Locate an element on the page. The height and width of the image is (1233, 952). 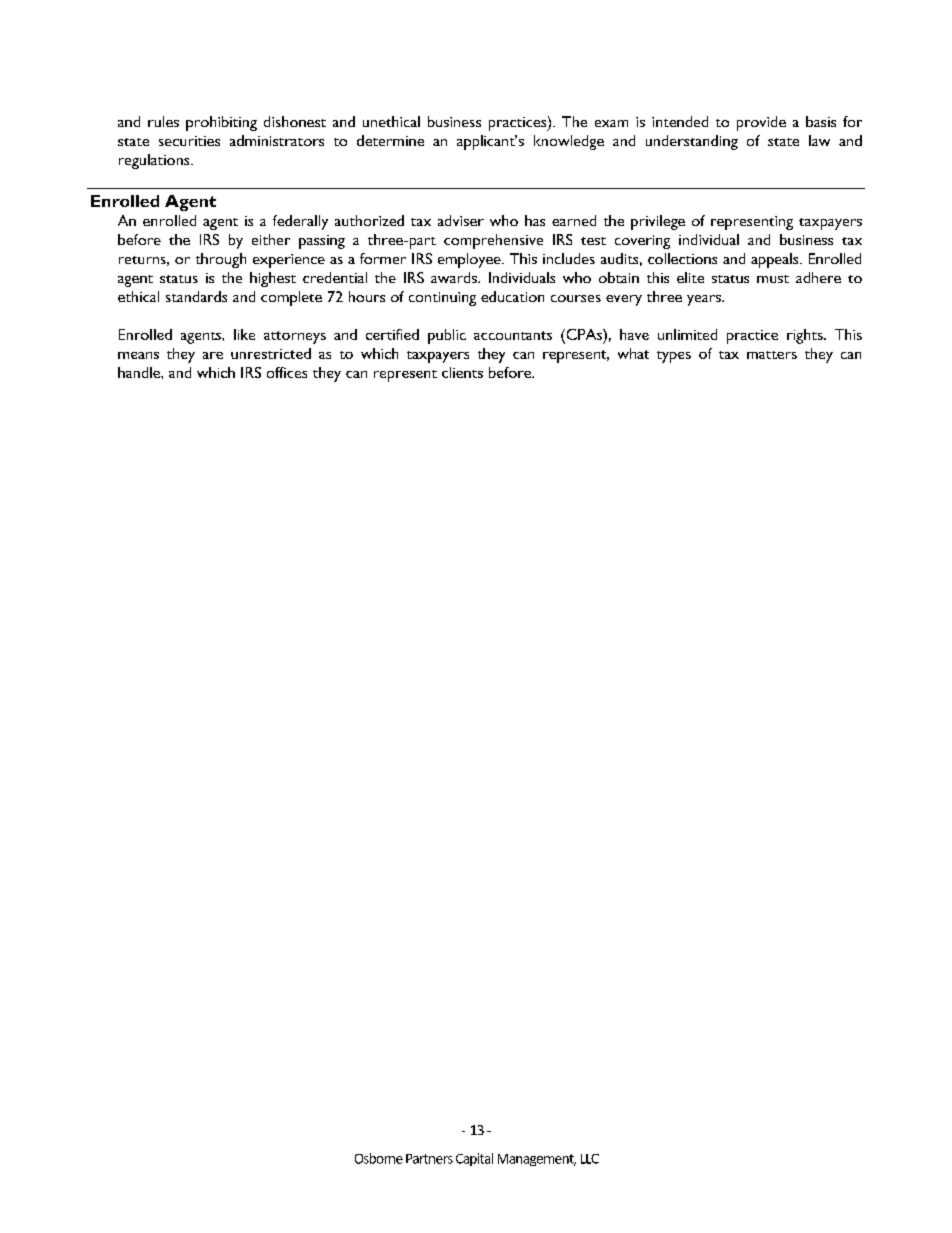
provide is located at coordinates (761, 123).
